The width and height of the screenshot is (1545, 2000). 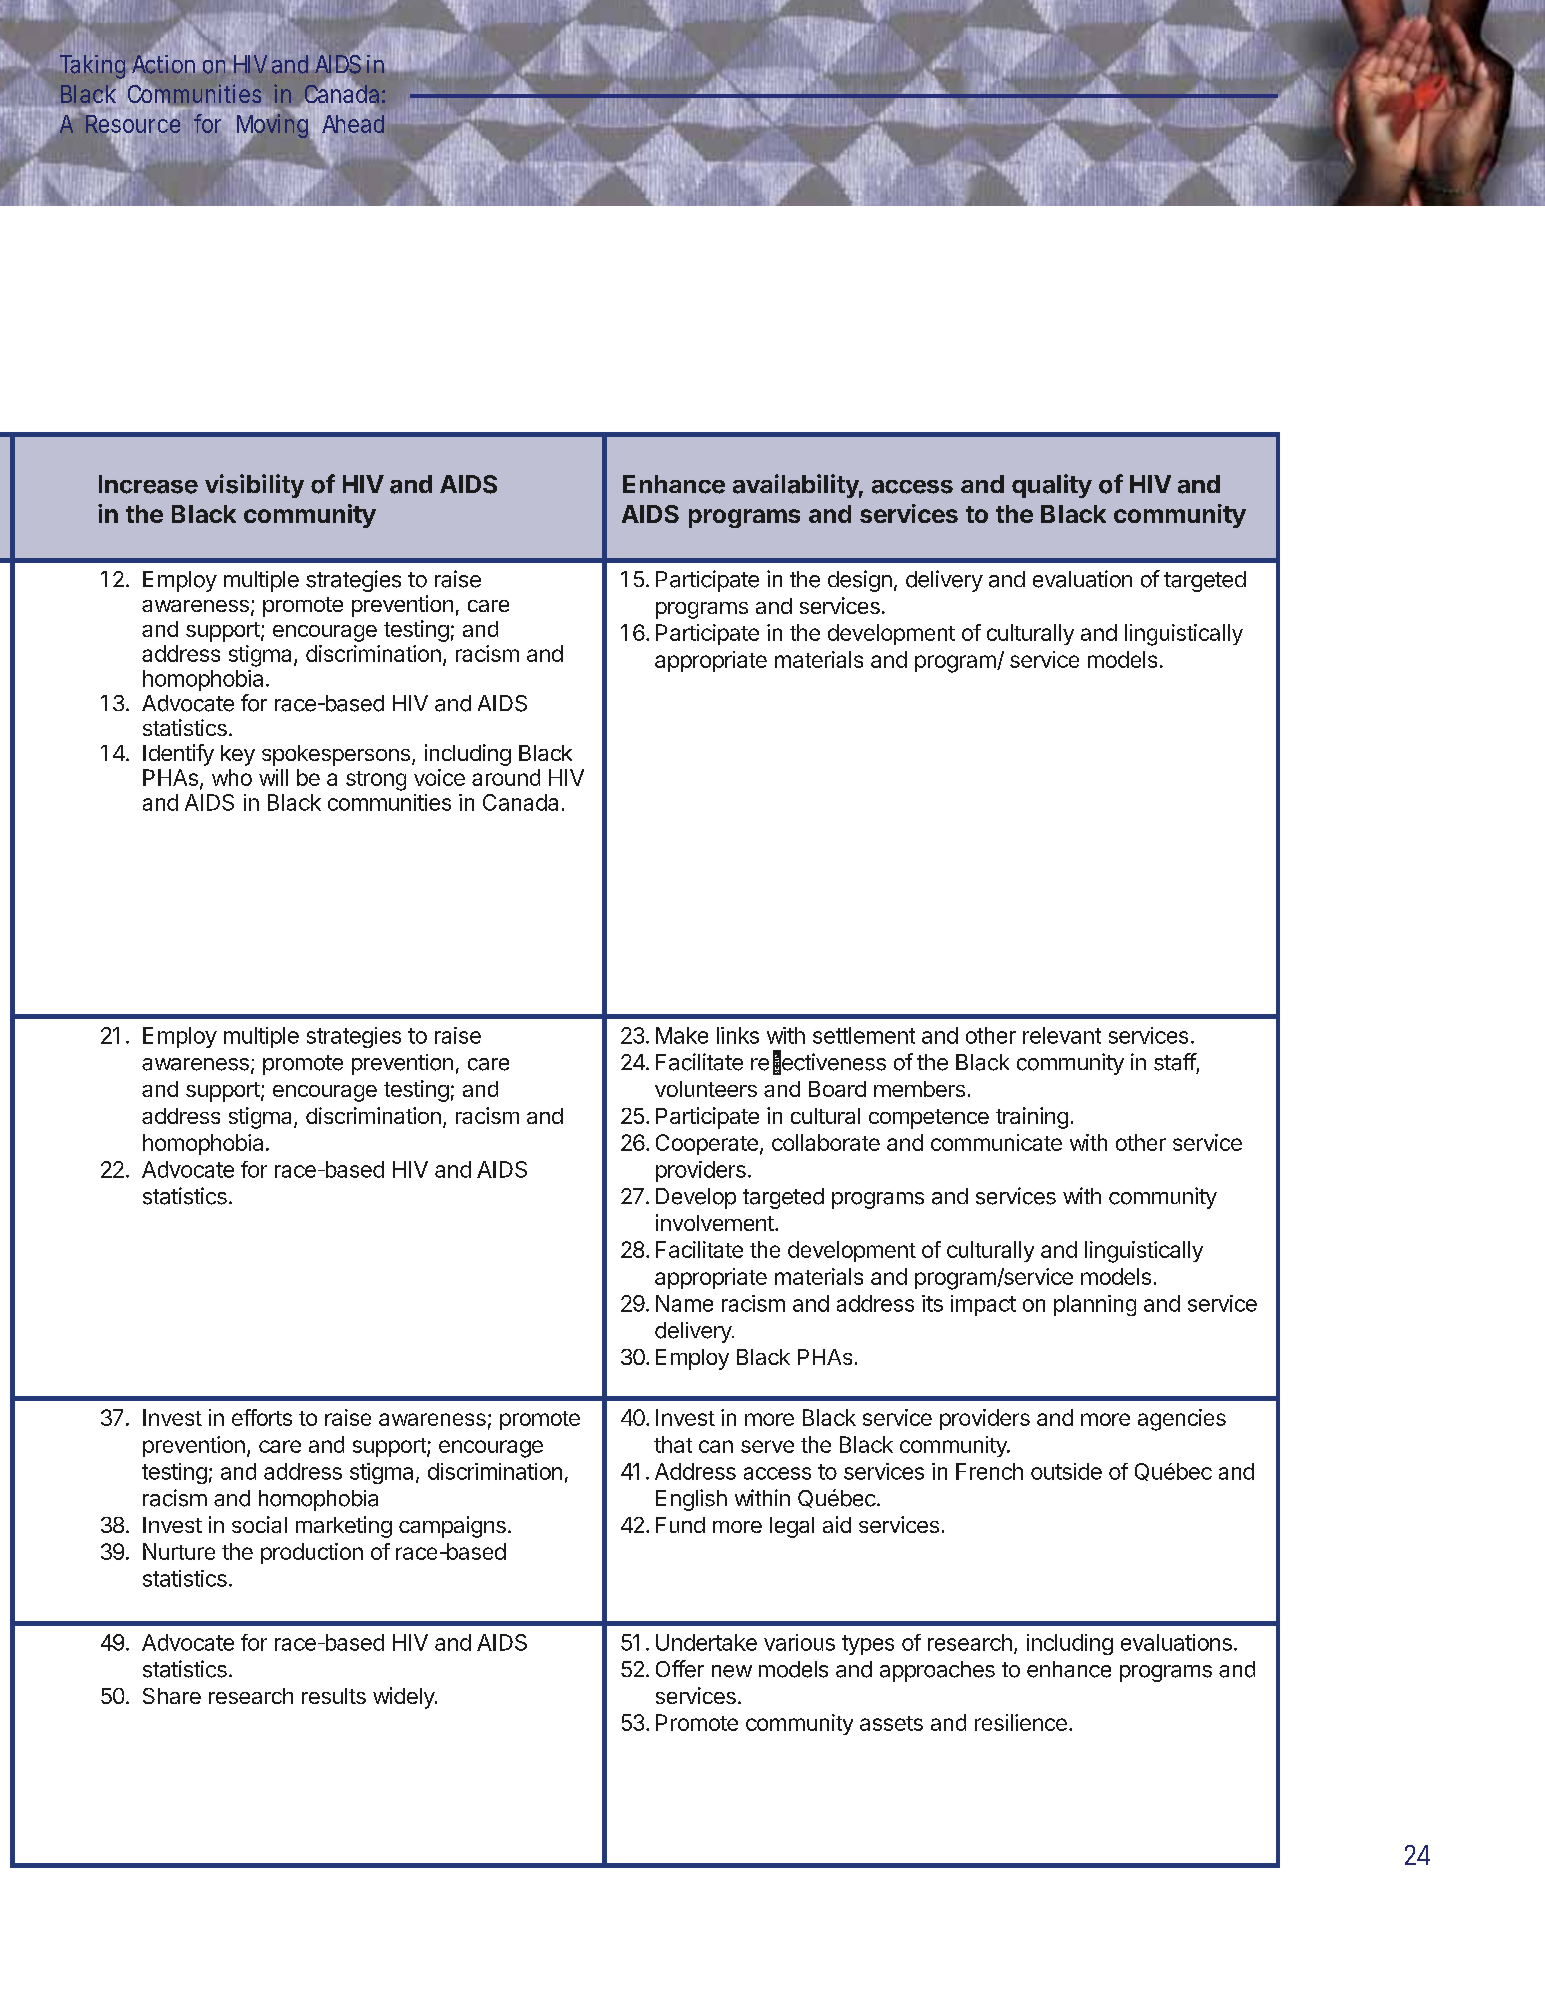 I want to click on Moving, so click(x=273, y=127).
